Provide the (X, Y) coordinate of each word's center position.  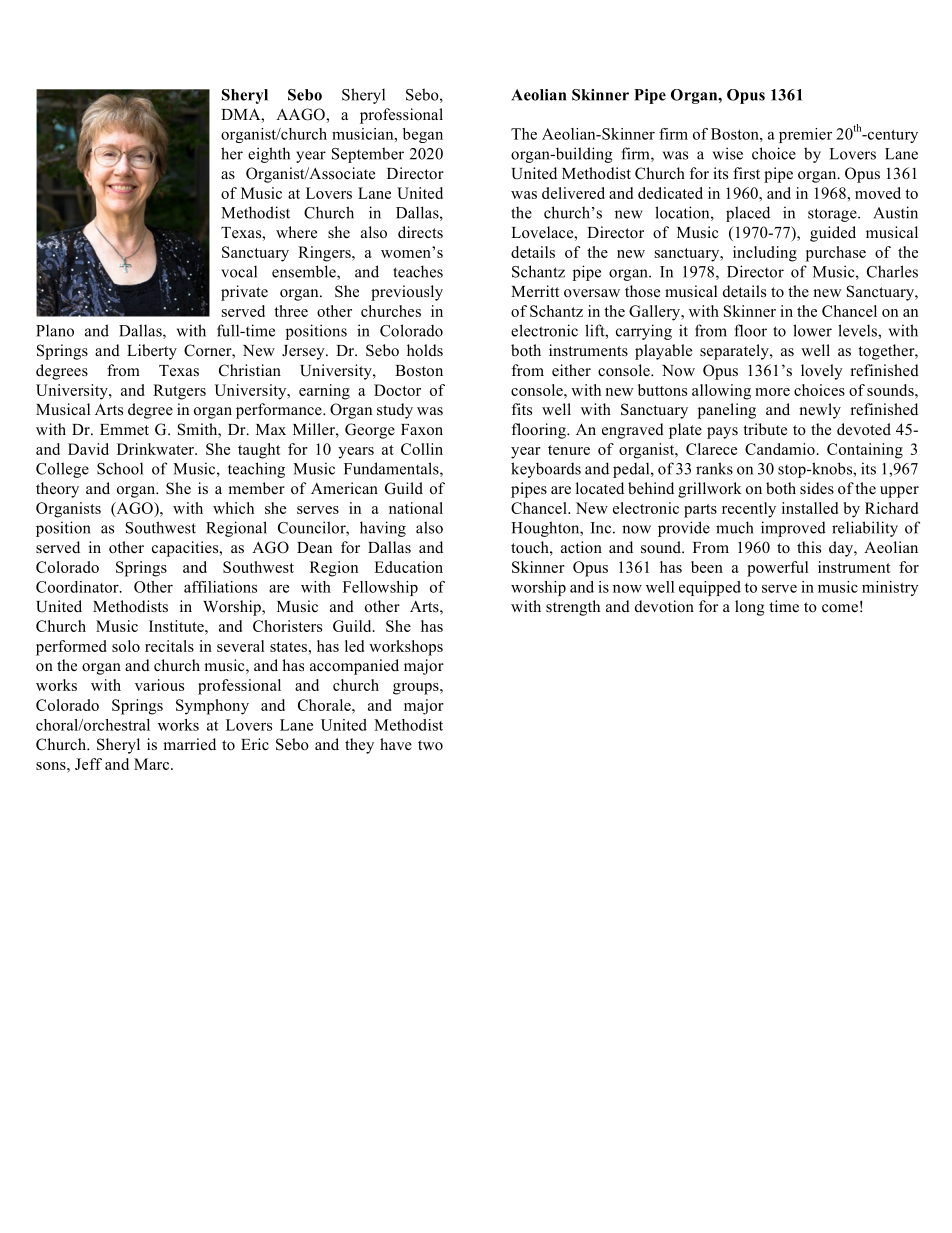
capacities (186, 549)
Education (408, 567)
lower (812, 330)
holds (425, 350)
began (423, 135)
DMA (242, 114)
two (430, 745)
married (189, 744)
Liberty (152, 352)
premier (805, 135)
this (809, 547)
